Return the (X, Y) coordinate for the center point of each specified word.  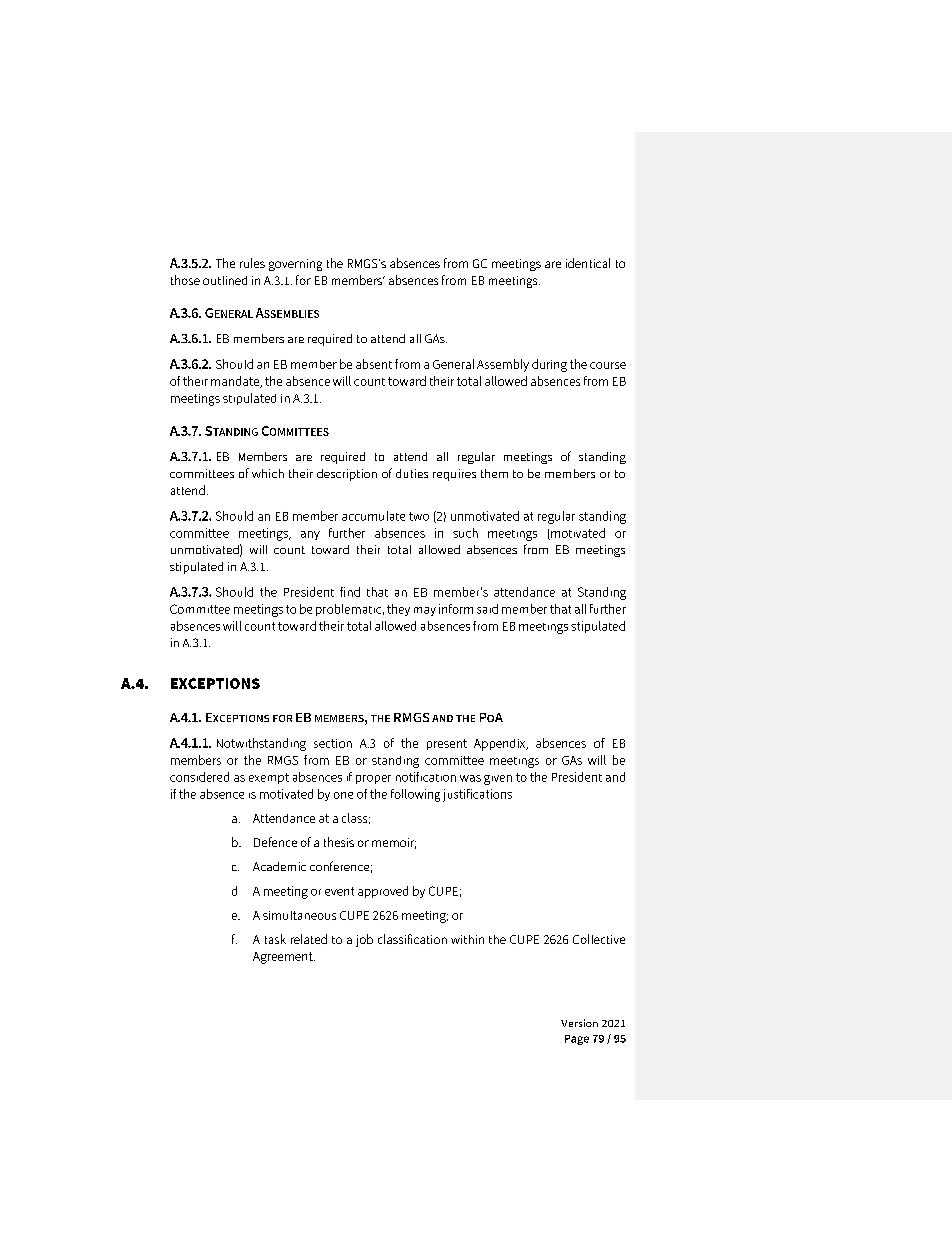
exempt (269, 778)
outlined (225, 280)
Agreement (284, 958)
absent (374, 364)
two (419, 516)
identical (588, 263)
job (364, 940)
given (498, 780)
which (268, 473)
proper (373, 779)
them (494, 473)
